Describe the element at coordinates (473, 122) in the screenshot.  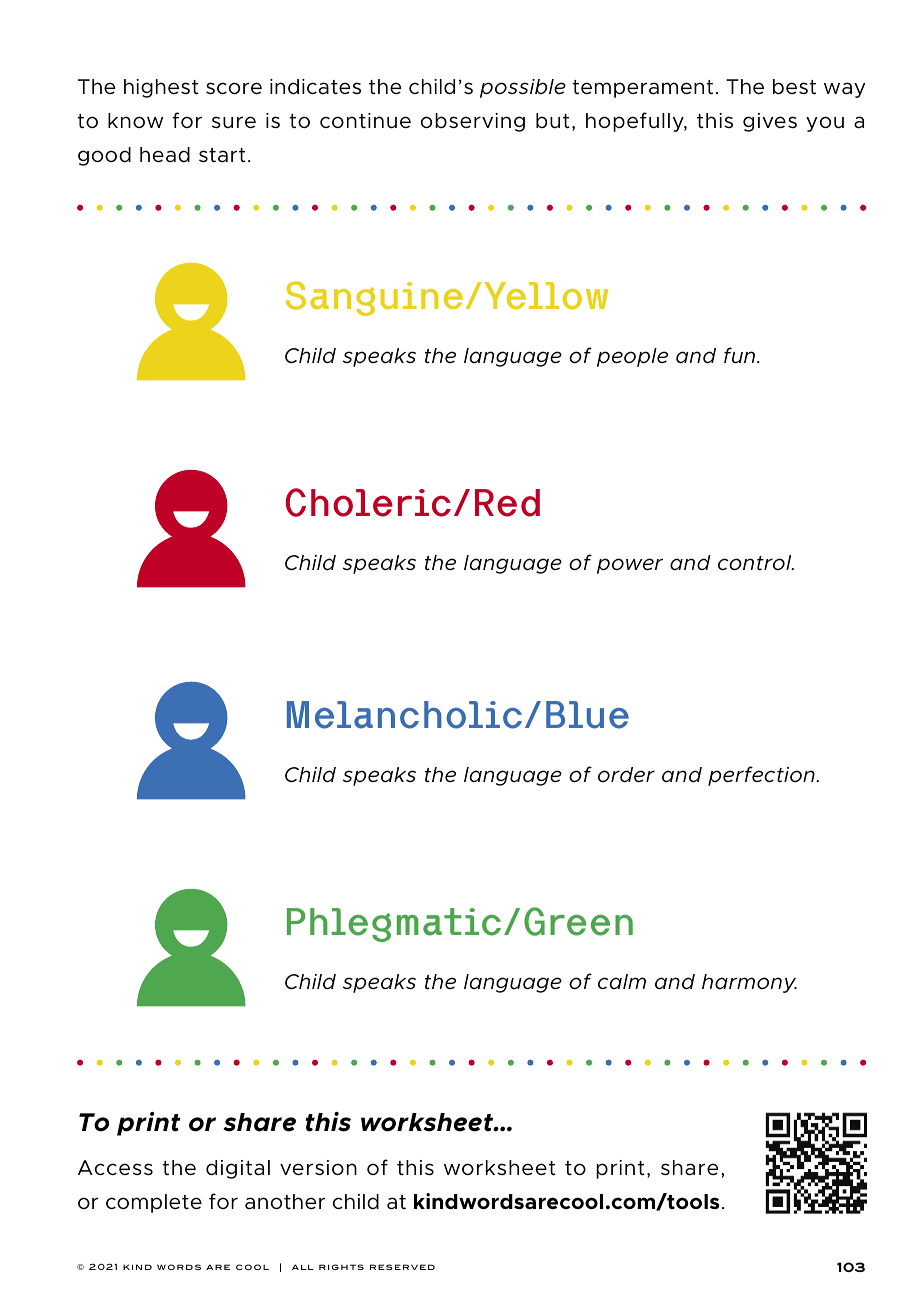
I see `observing` at that location.
